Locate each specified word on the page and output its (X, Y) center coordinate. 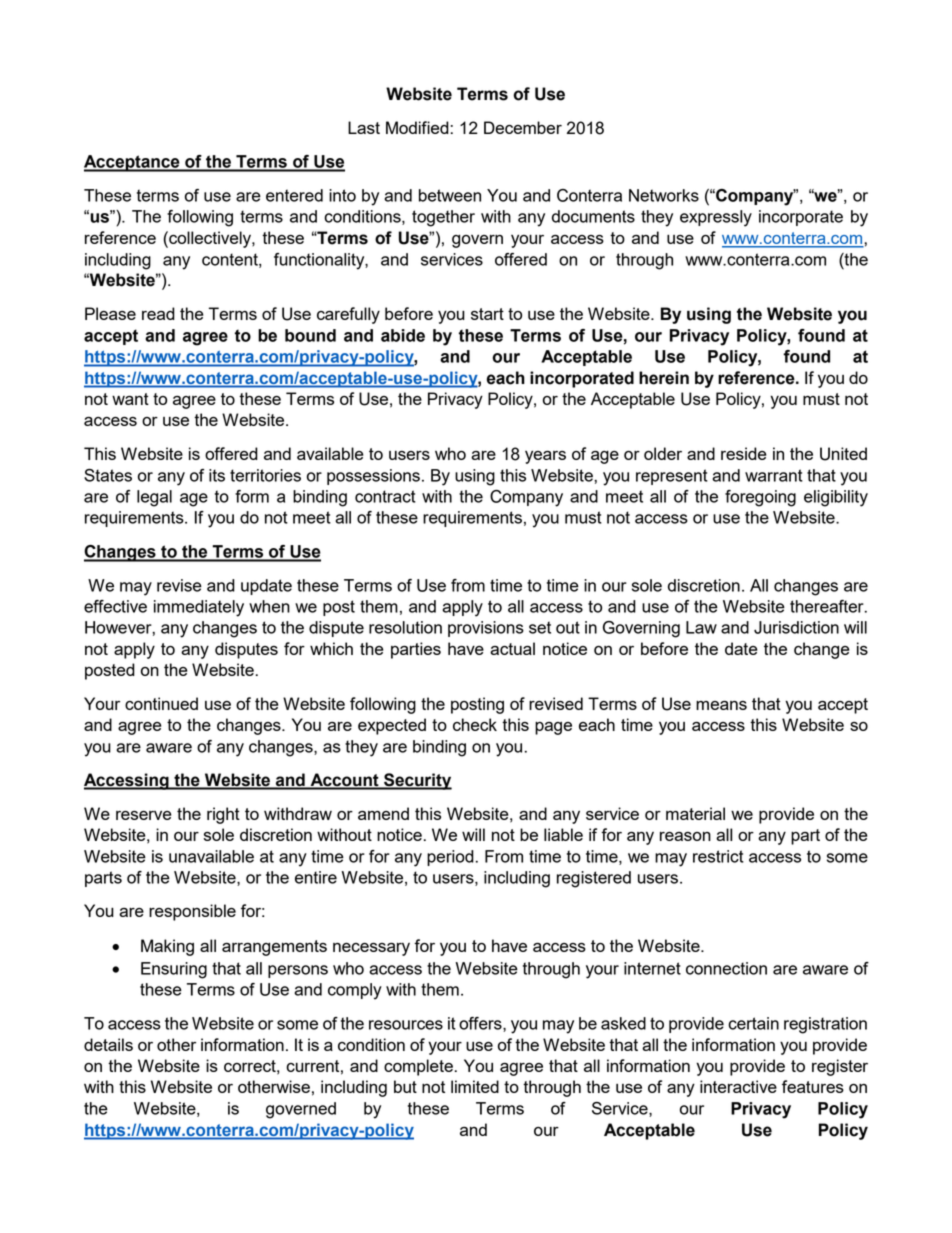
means (721, 705)
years (545, 457)
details (108, 1044)
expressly (716, 218)
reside (744, 453)
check (475, 724)
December (523, 127)
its (217, 475)
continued (161, 703)
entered (294, 195)
